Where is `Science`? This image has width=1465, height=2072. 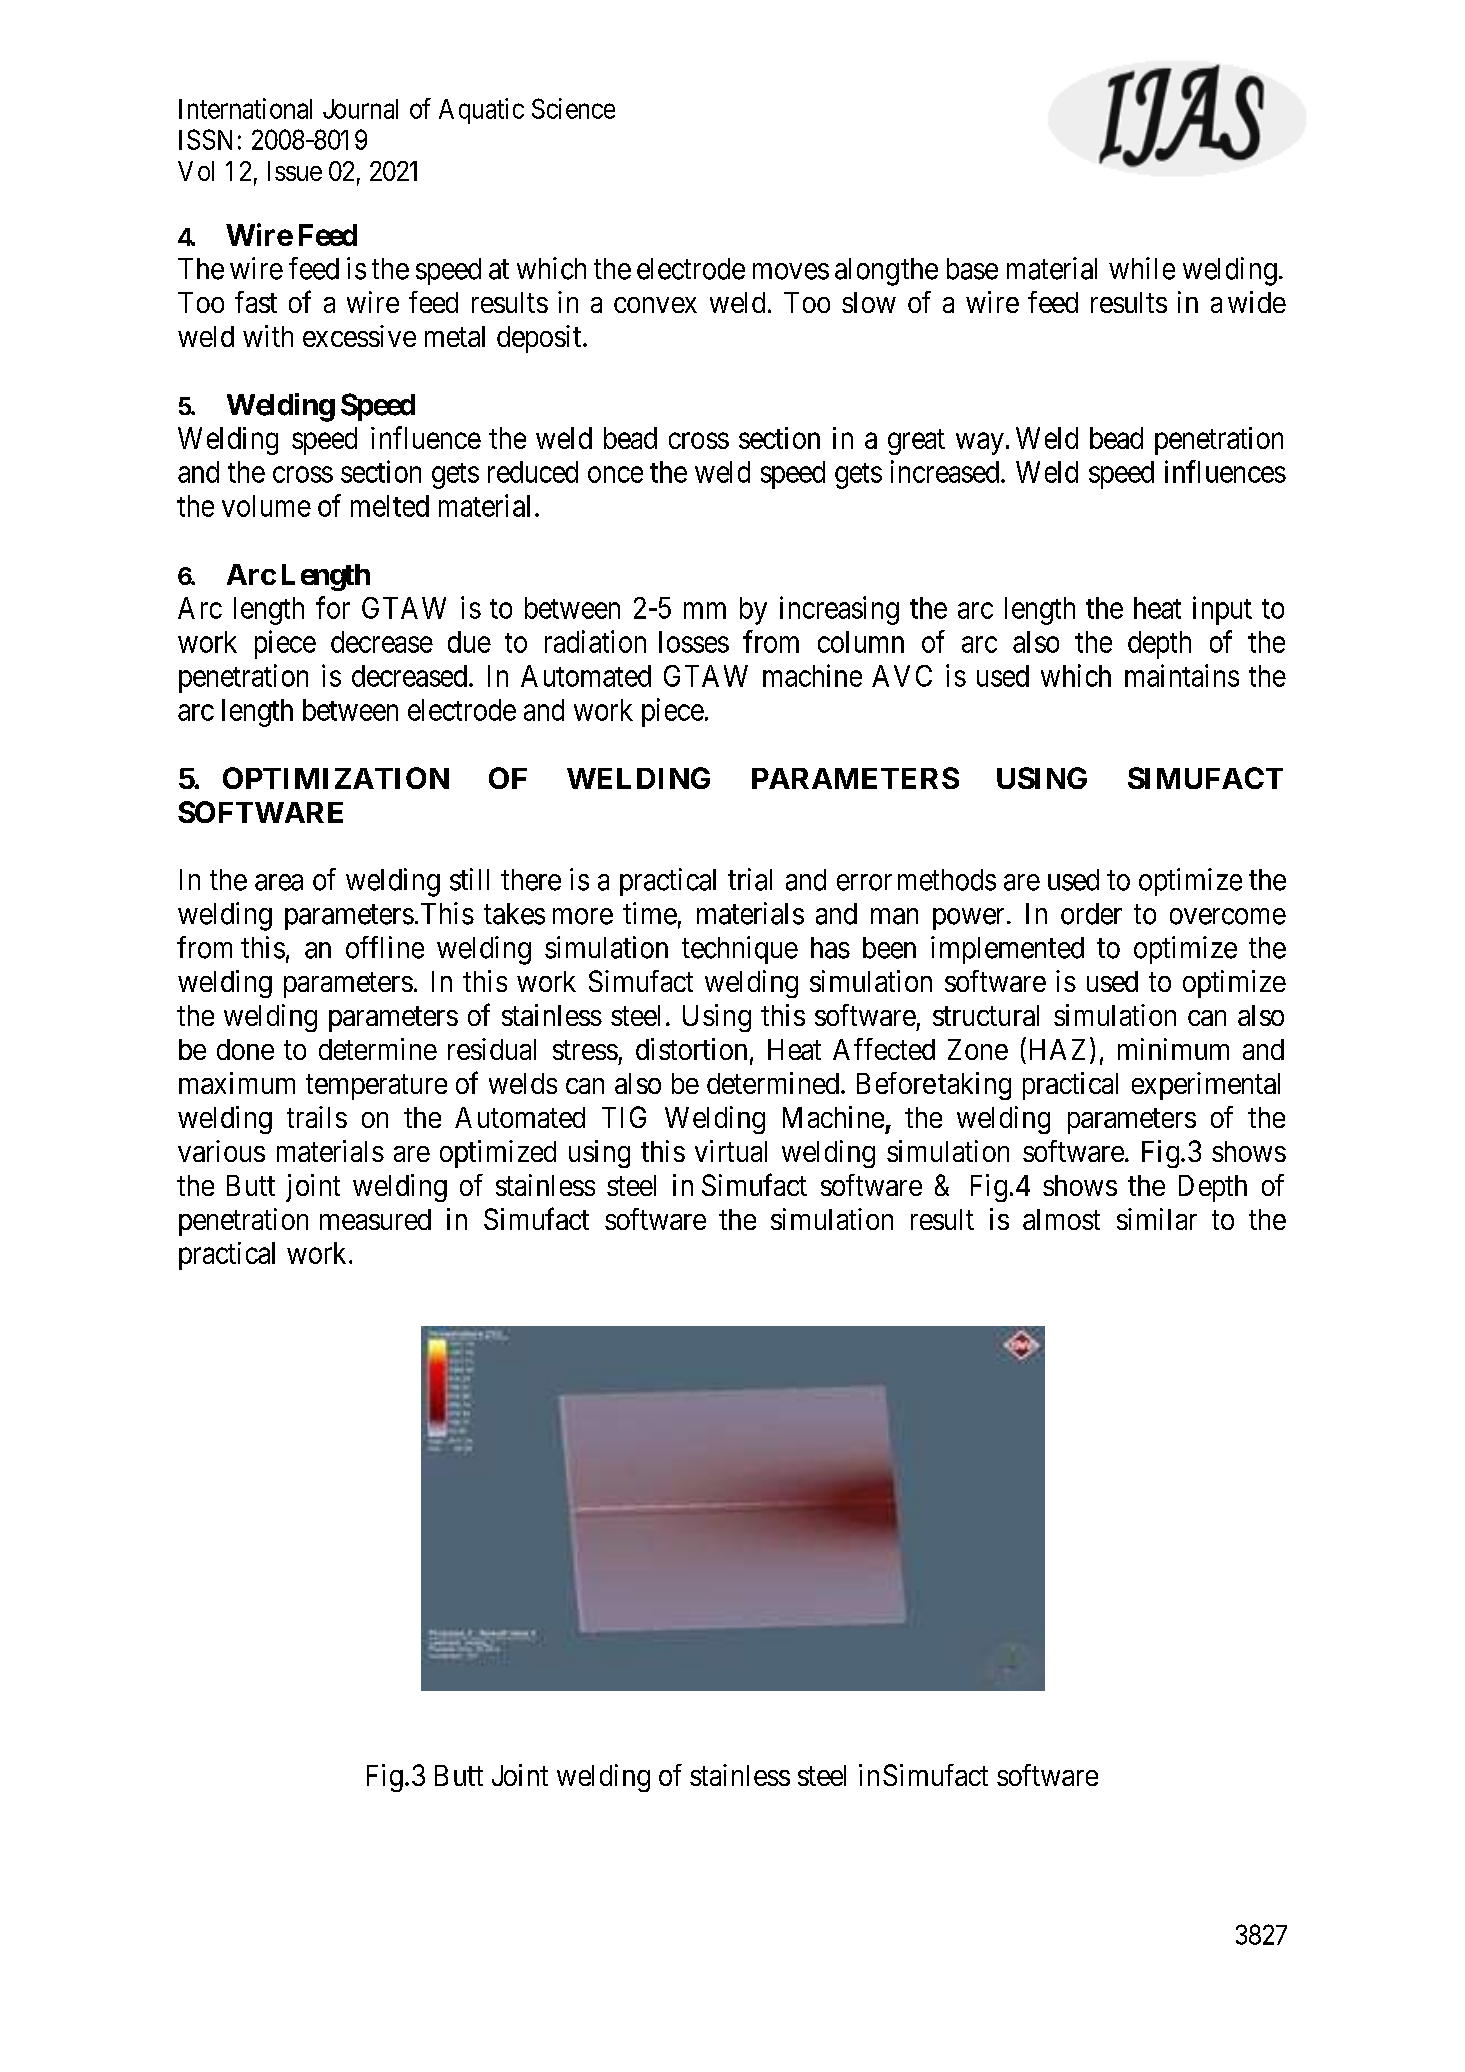
Science is located at coordinates (573, 108).
